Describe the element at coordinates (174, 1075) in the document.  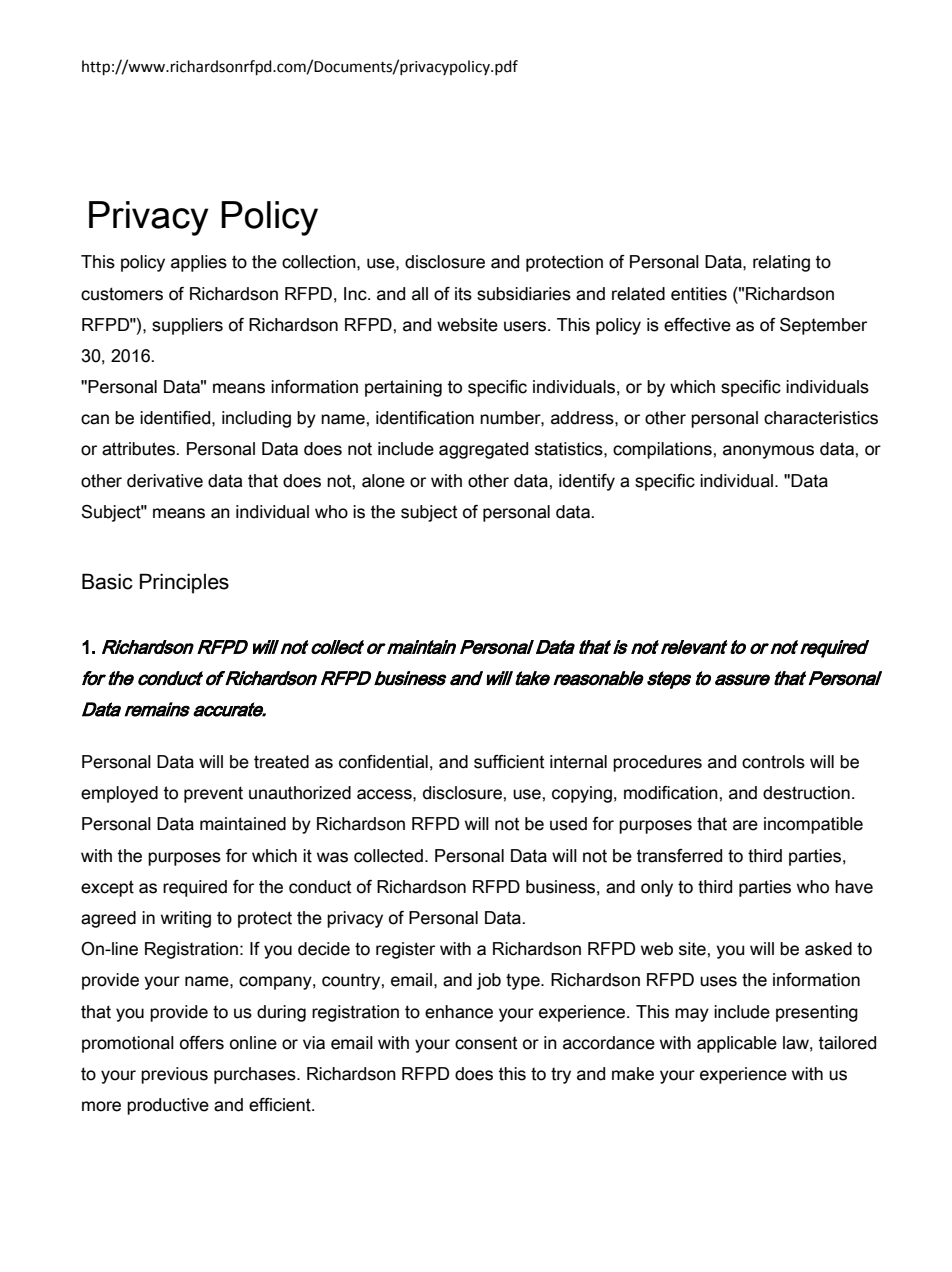
I see `previous` at that location.
